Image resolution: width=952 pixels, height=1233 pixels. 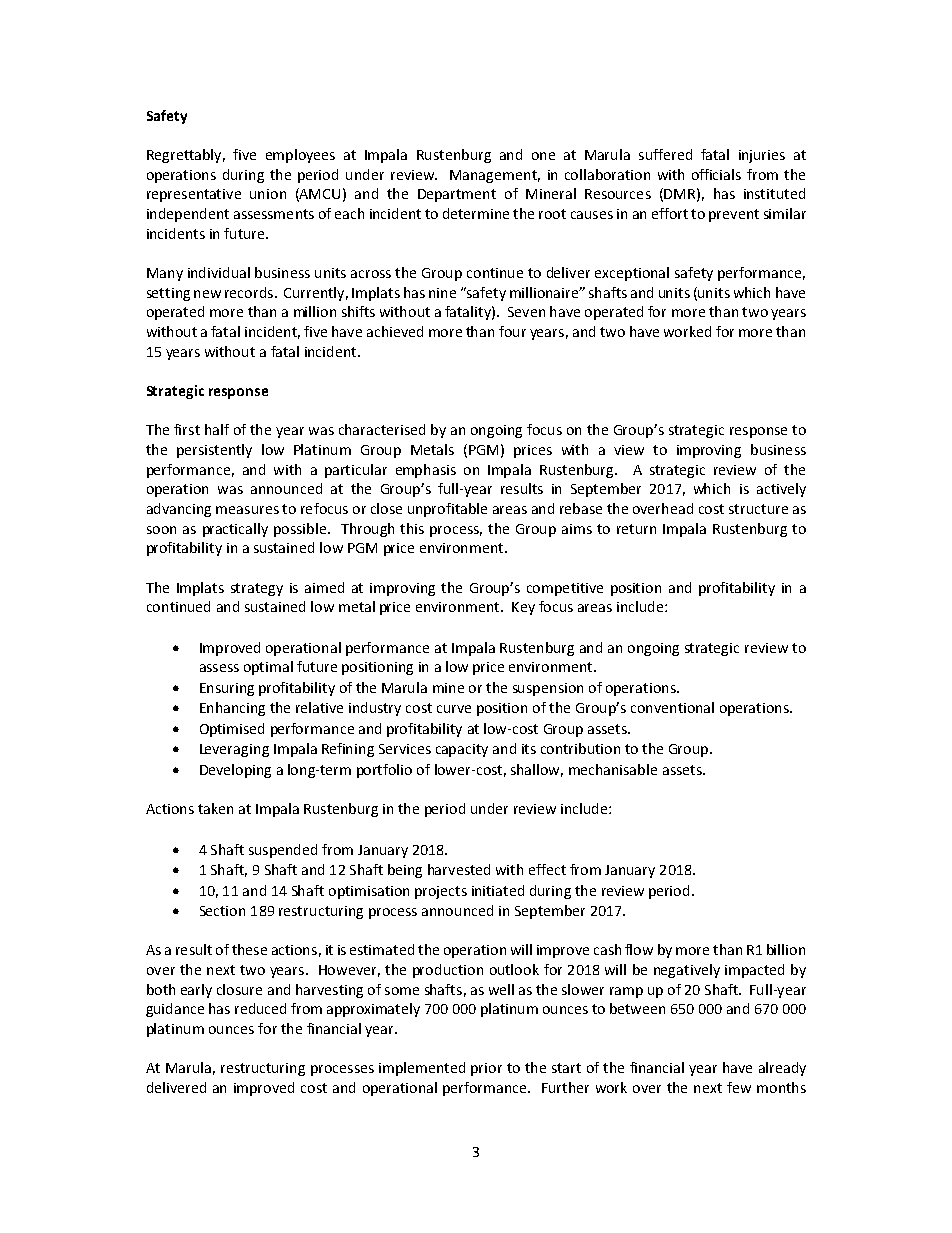 What do you see at coordinates (758, 509) in the image?
I see `structure` at bounding box center [758, 509].
